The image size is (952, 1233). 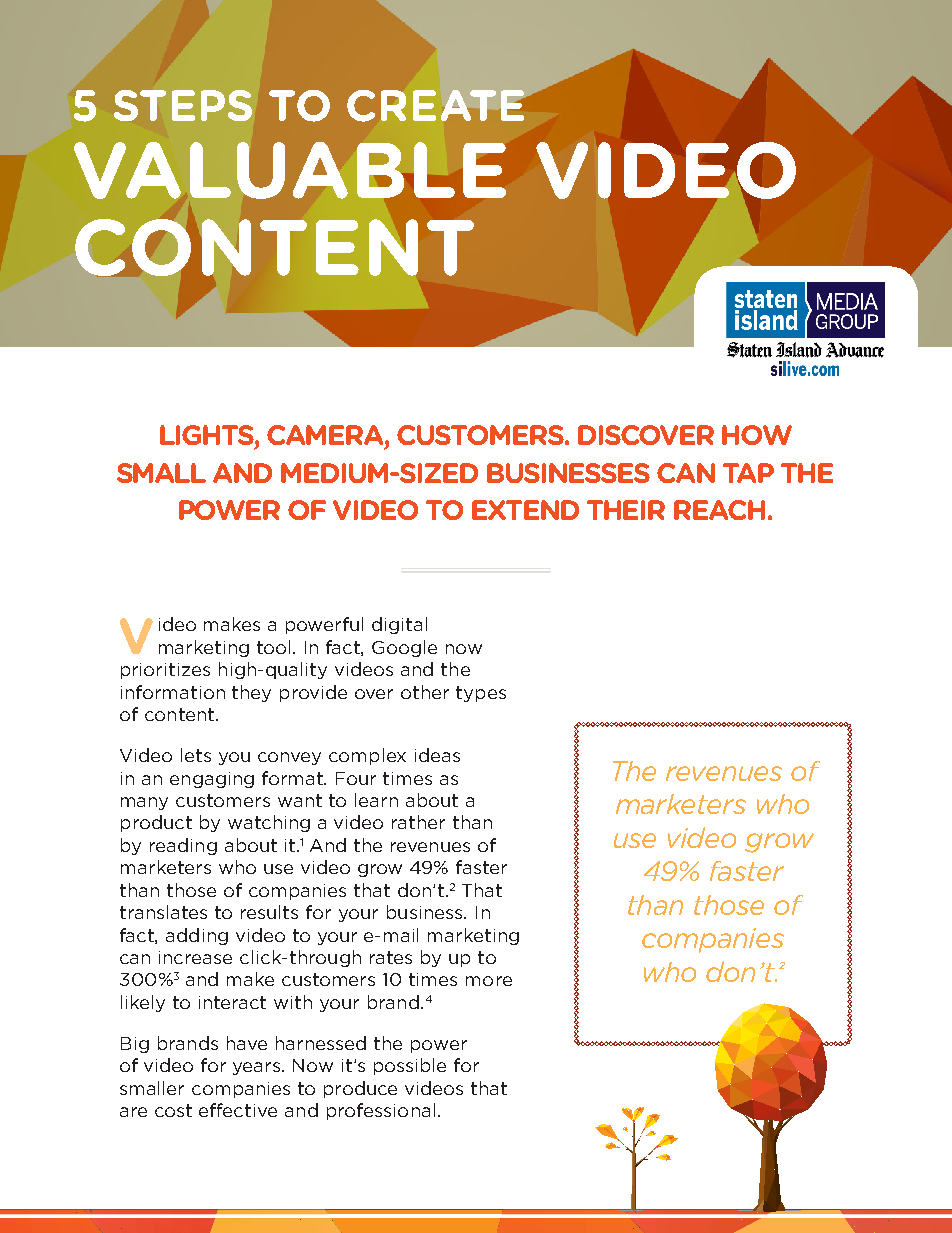 What do you see at coordinates (275, 647) in the image?
I see `tool` at bounding box center [275, 647].
